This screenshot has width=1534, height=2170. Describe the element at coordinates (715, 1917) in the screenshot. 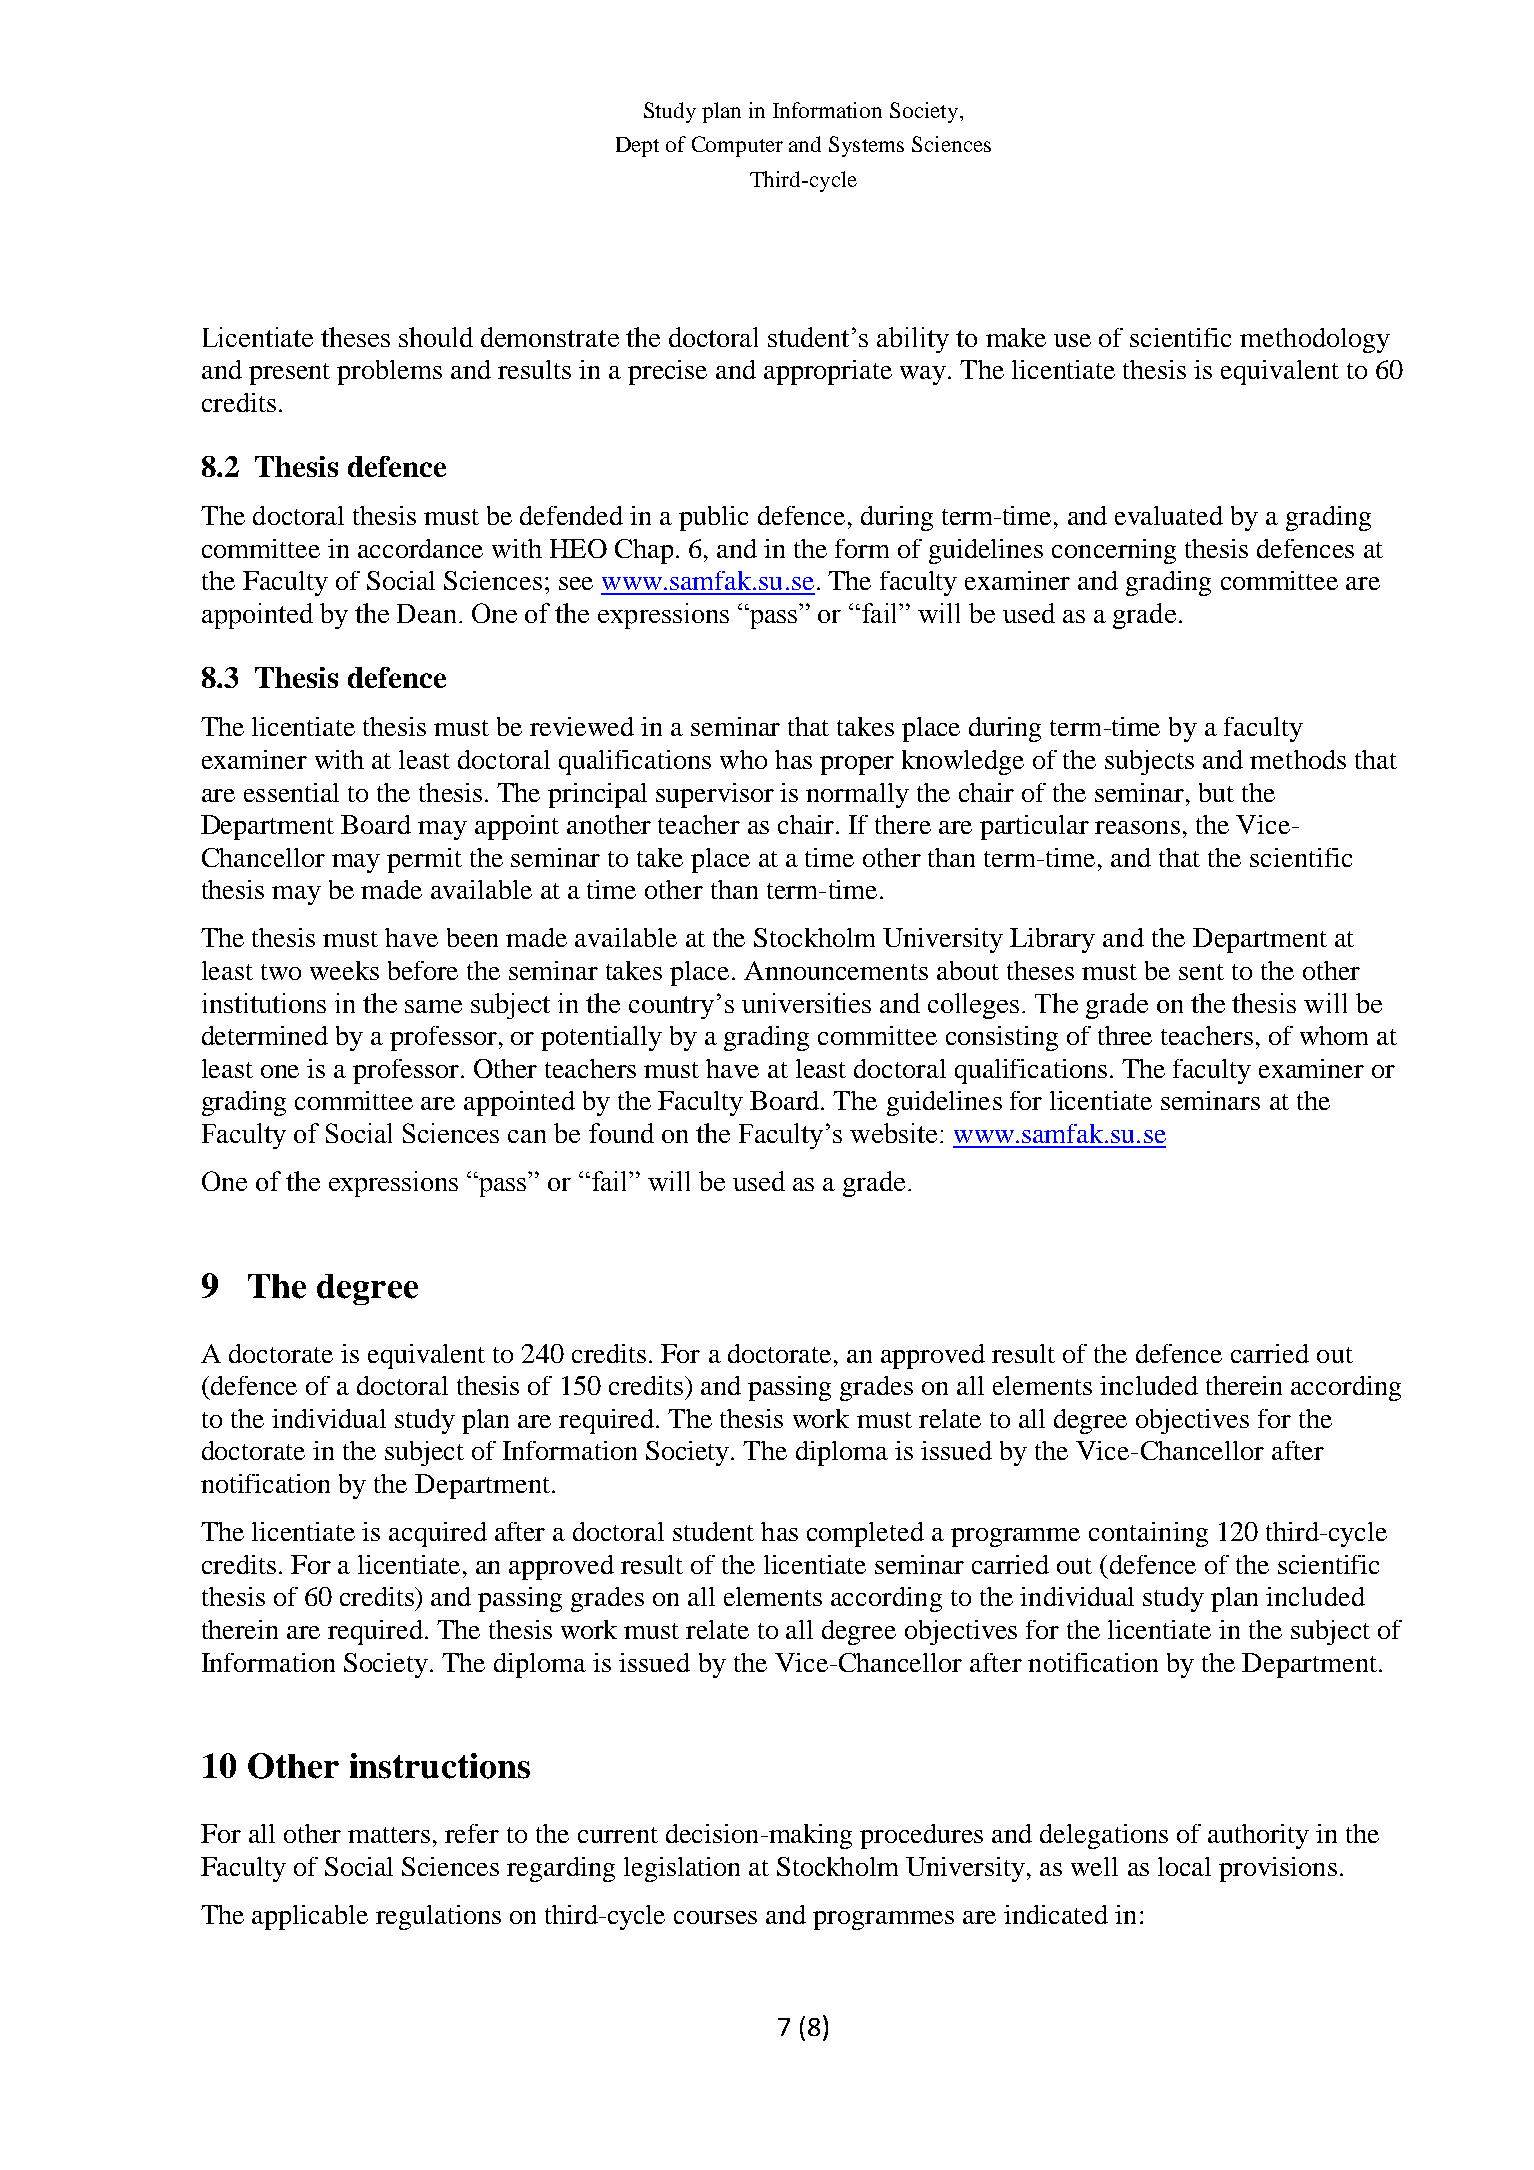

I see `courses` at that location.
